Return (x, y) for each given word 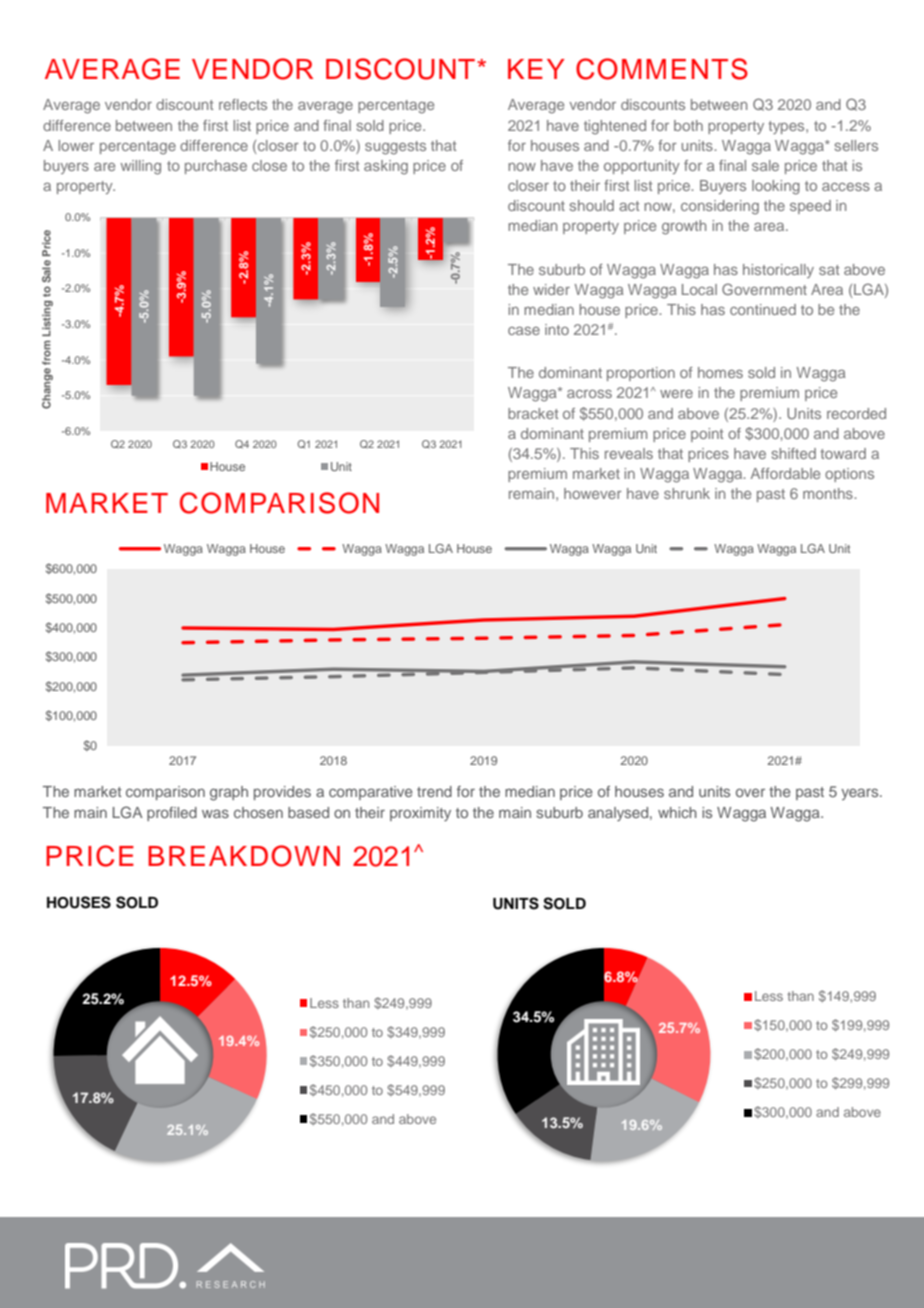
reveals (629, 453)
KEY (536, 69)
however (593, 493)
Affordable (785, 473)
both (688, 125)
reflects (243, 104)
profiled (172, 814)
